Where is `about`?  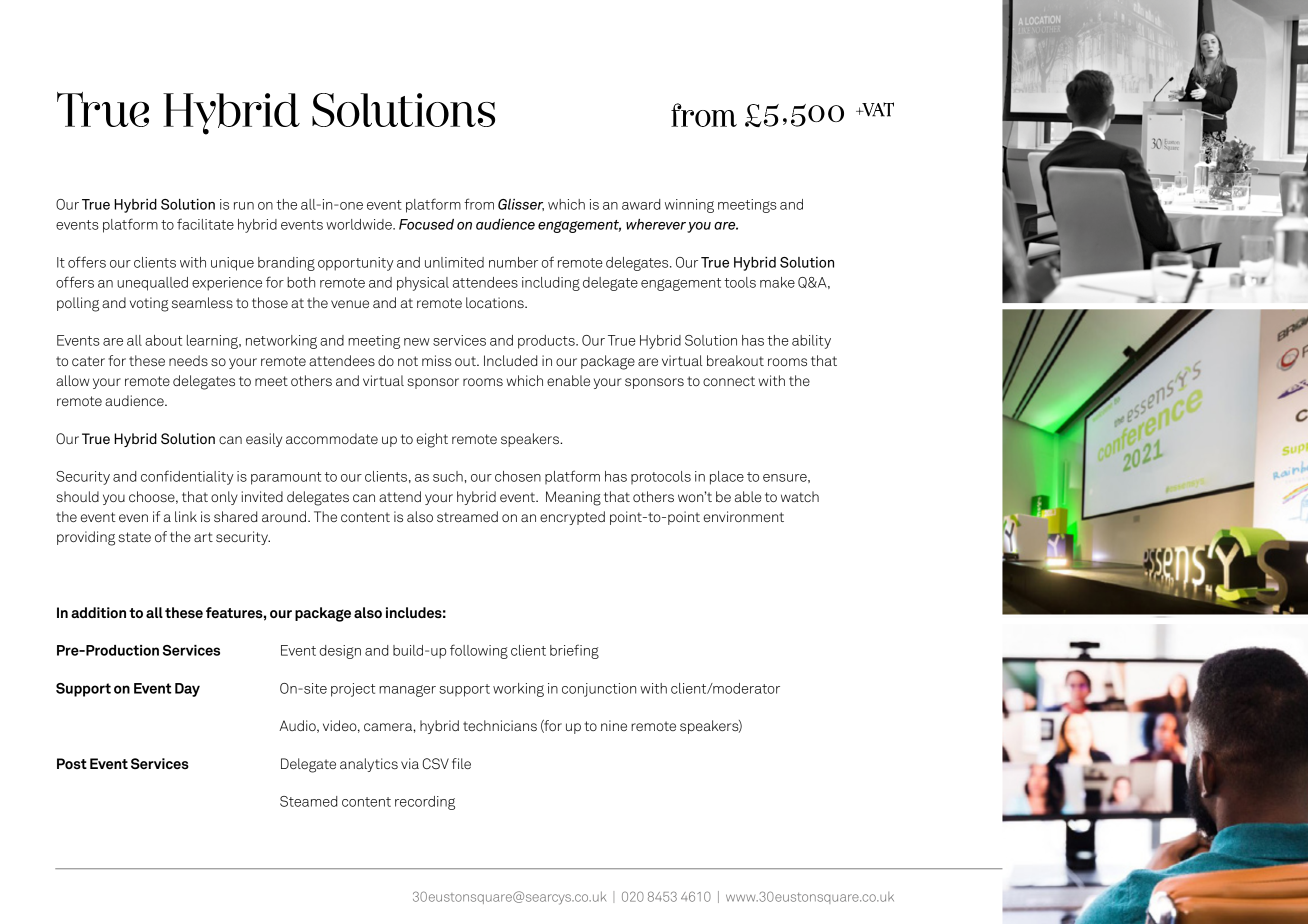 about is located at coordinates (163, 340).
